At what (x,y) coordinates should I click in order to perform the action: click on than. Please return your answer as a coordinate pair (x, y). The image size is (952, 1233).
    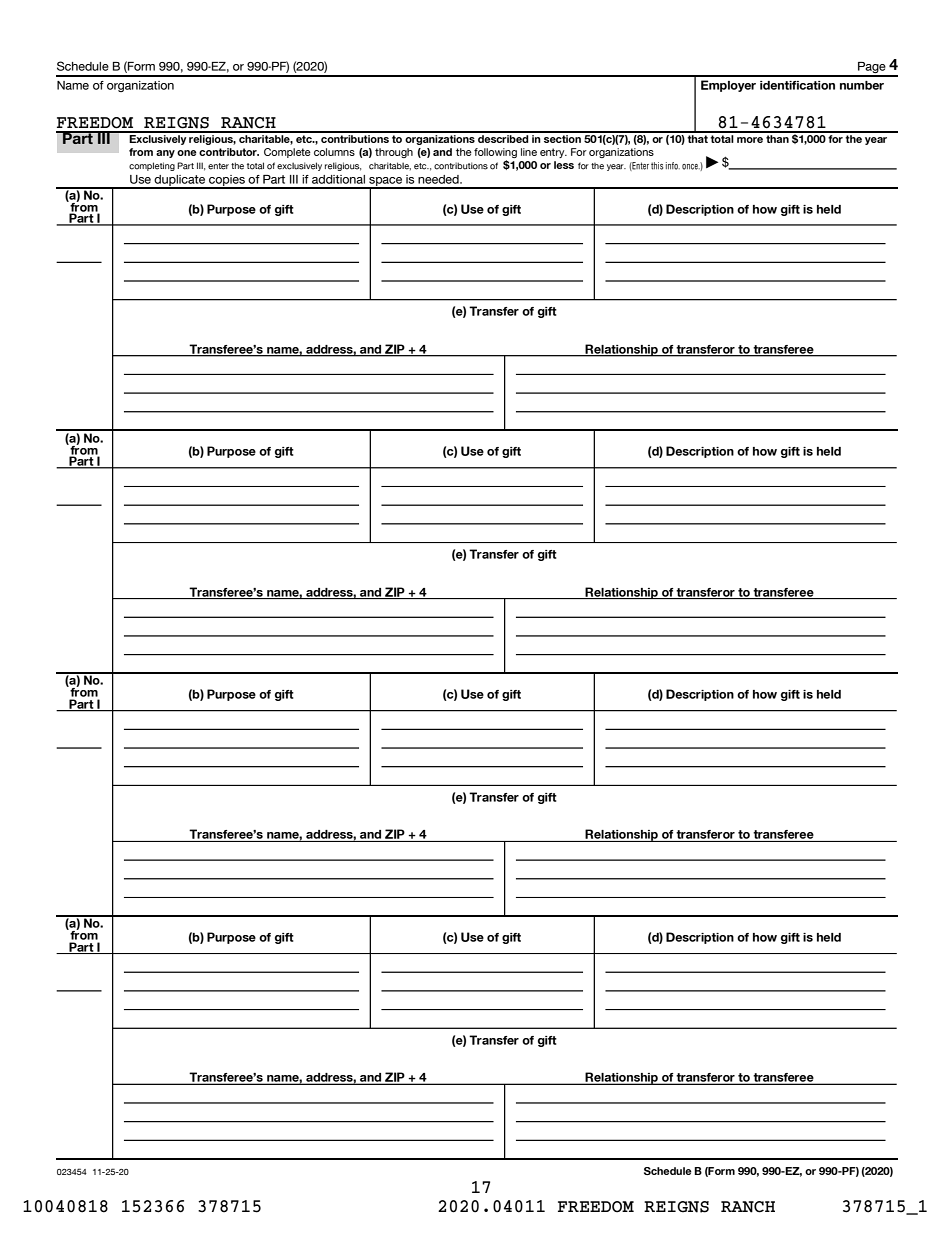
    Looking at the image, I should click on (777, 137).
